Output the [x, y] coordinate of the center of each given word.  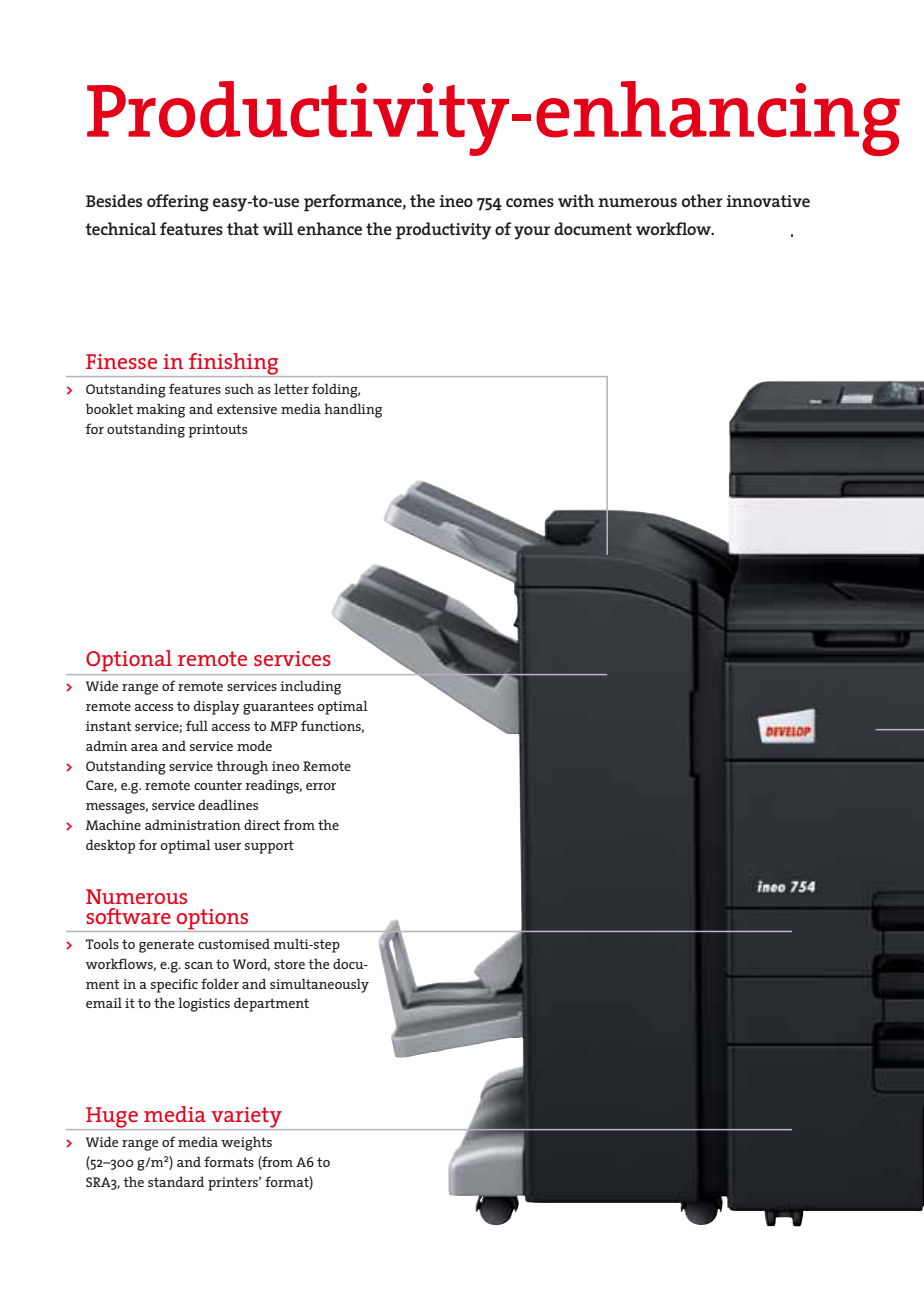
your [532, 233]
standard [176, 1181]
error [321, 786]
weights [246, 1143]
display [217, 707]
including [310, 687]
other [702, 200]
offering [178, 203]
